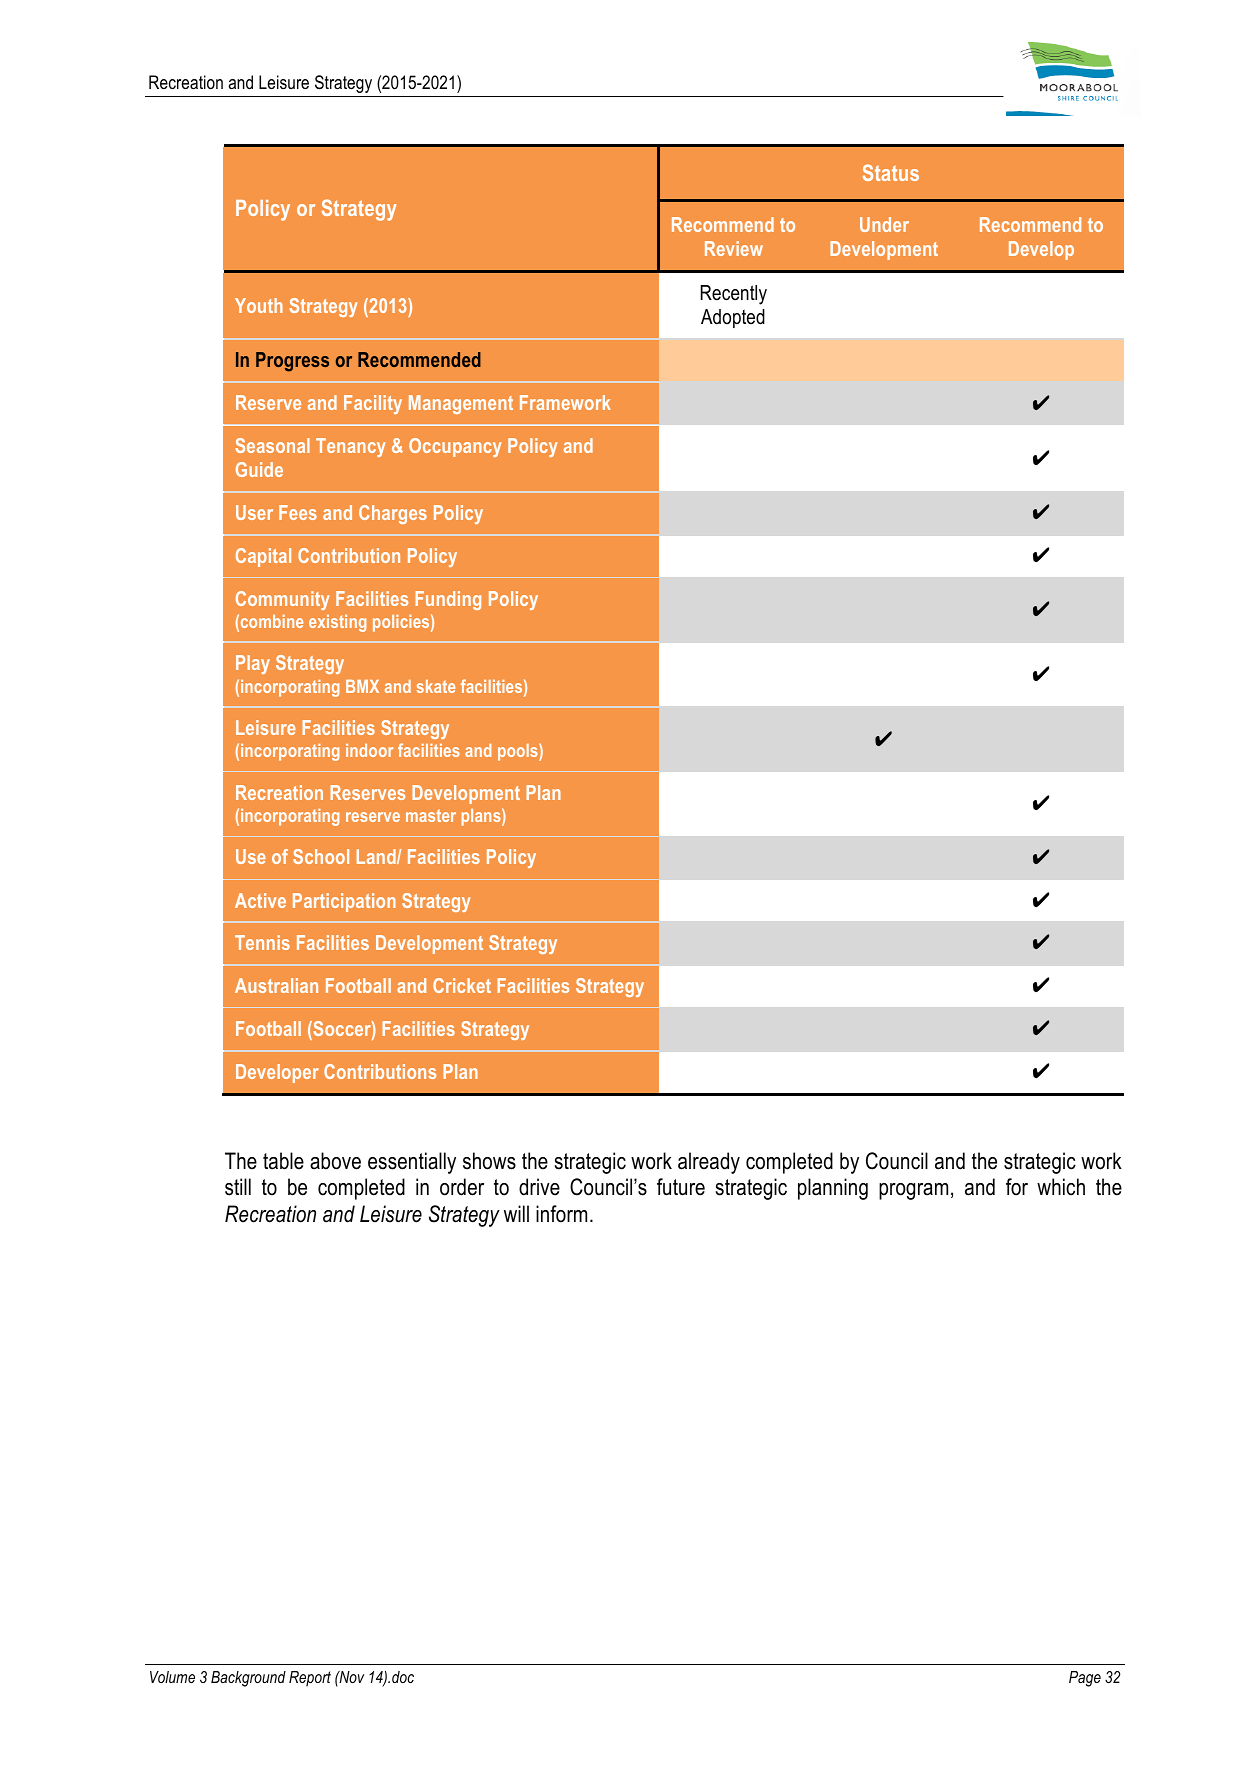 Image resolution: width=1260 pixels, height=1783 pixels. What do you see at coordinates (310, 1679) in the page?
I see `Report` at bounding box center [310, 1679].
